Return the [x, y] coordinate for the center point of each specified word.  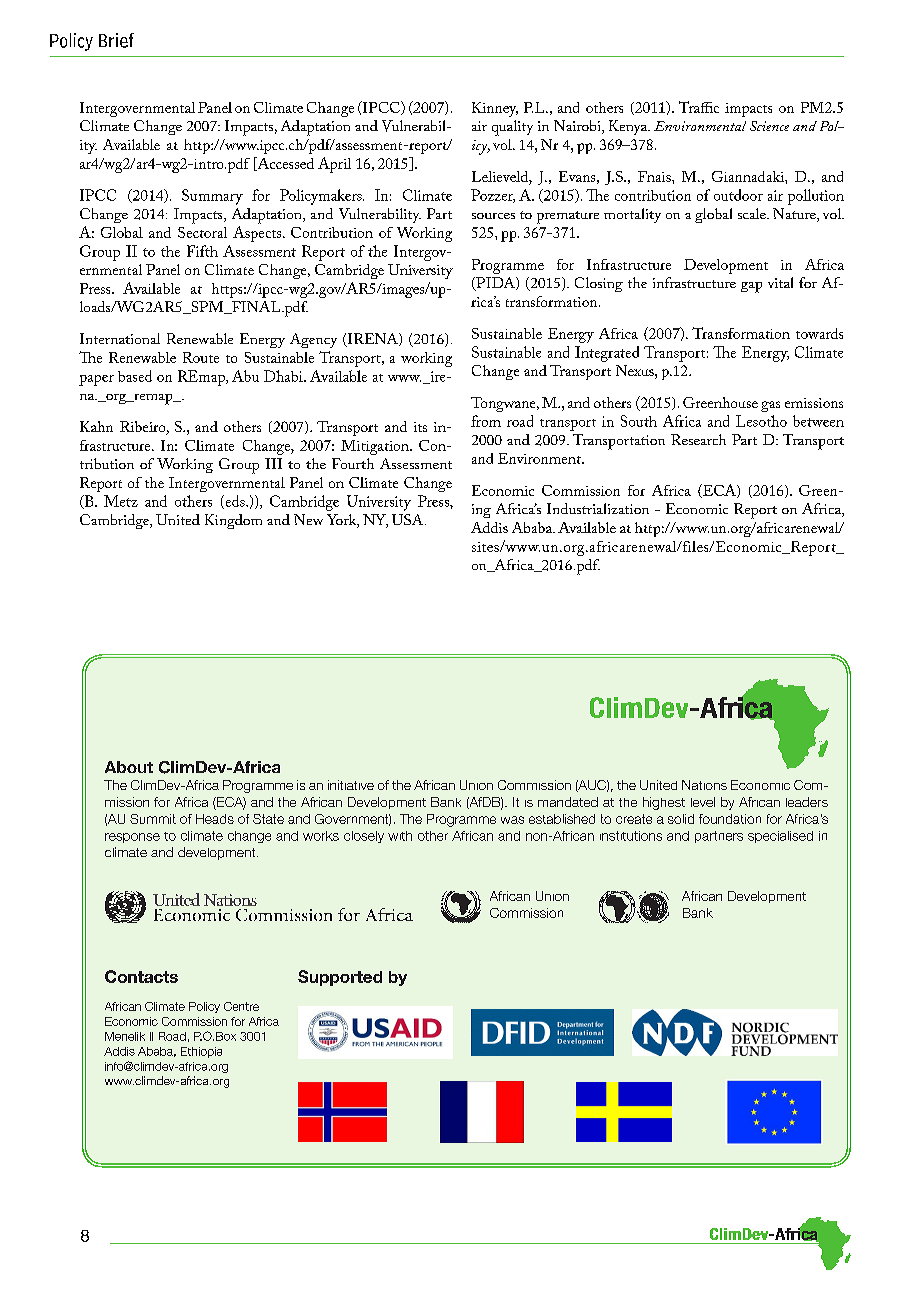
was [512, 820]
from [486, 421]
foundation [730, 819]
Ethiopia [201, 1052]
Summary [212, 197]
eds [235, 502]
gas [770, 406]
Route [201, 357]
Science [769, 126]
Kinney [495, 109]
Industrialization [598, 508]
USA [409, 519]
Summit [153, 819]
